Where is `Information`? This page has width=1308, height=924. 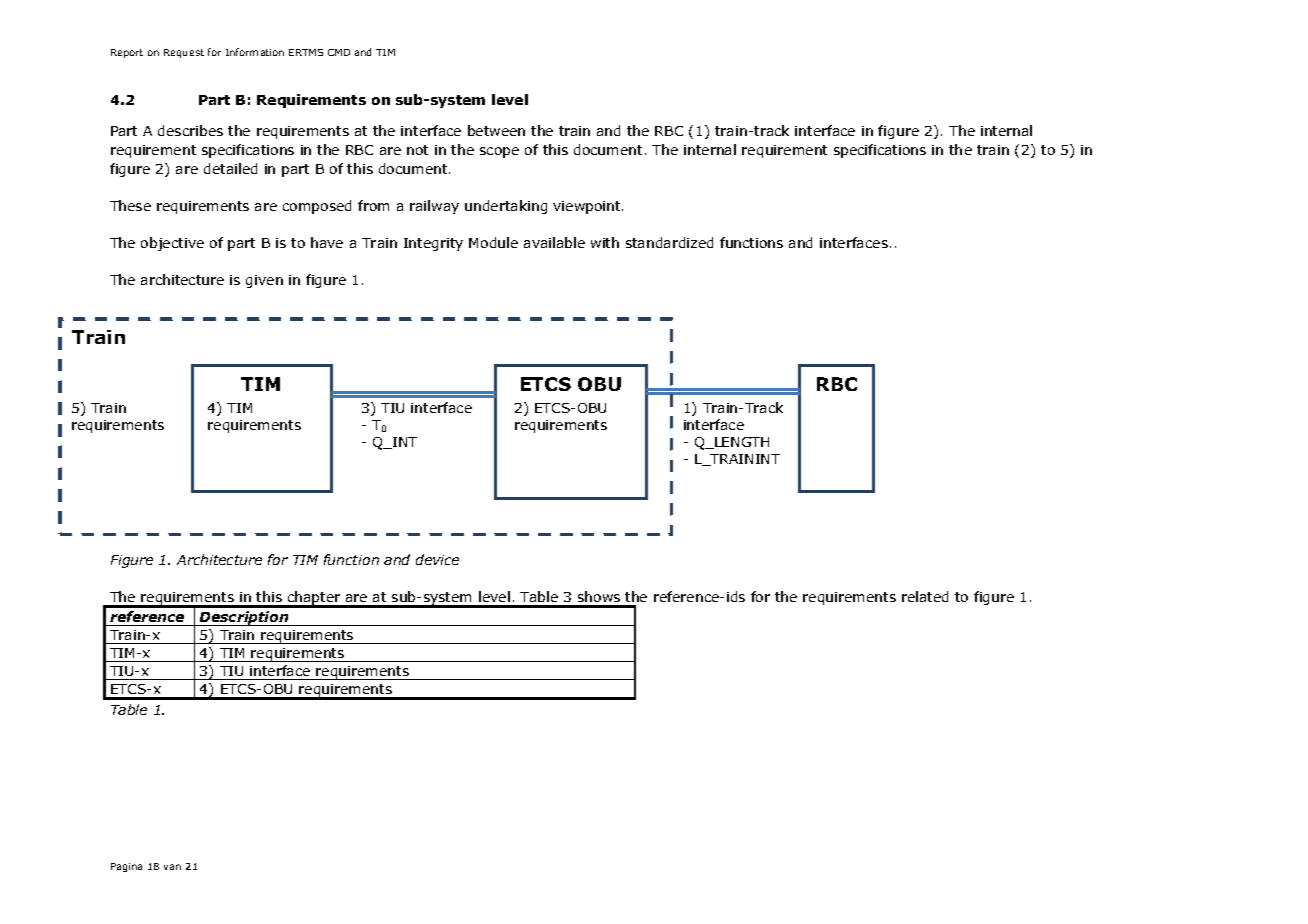
Information is located at coordinates (255, 52).
